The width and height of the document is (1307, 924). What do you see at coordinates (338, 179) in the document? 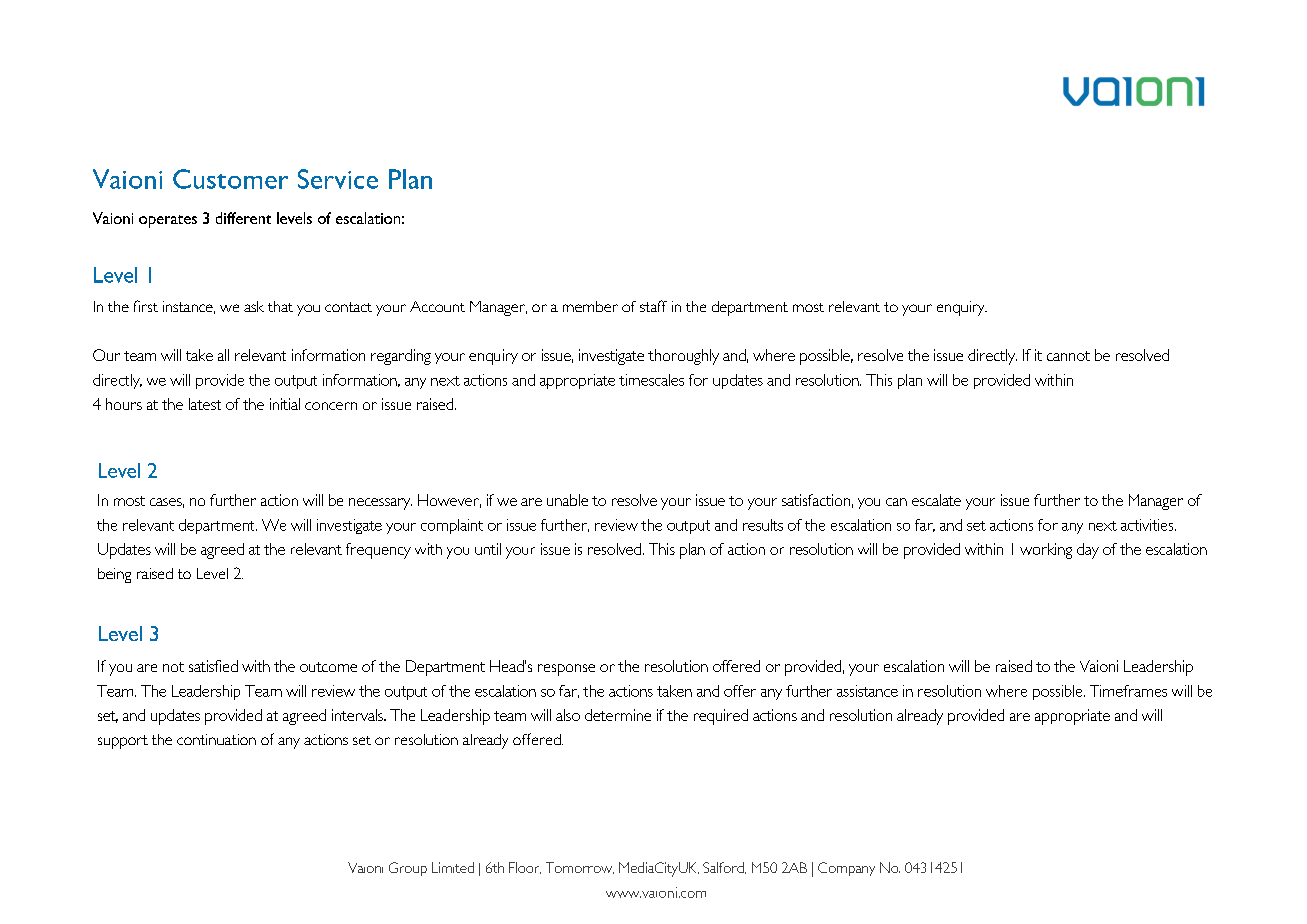
I see `Service` at bounding box center [338, 179].
